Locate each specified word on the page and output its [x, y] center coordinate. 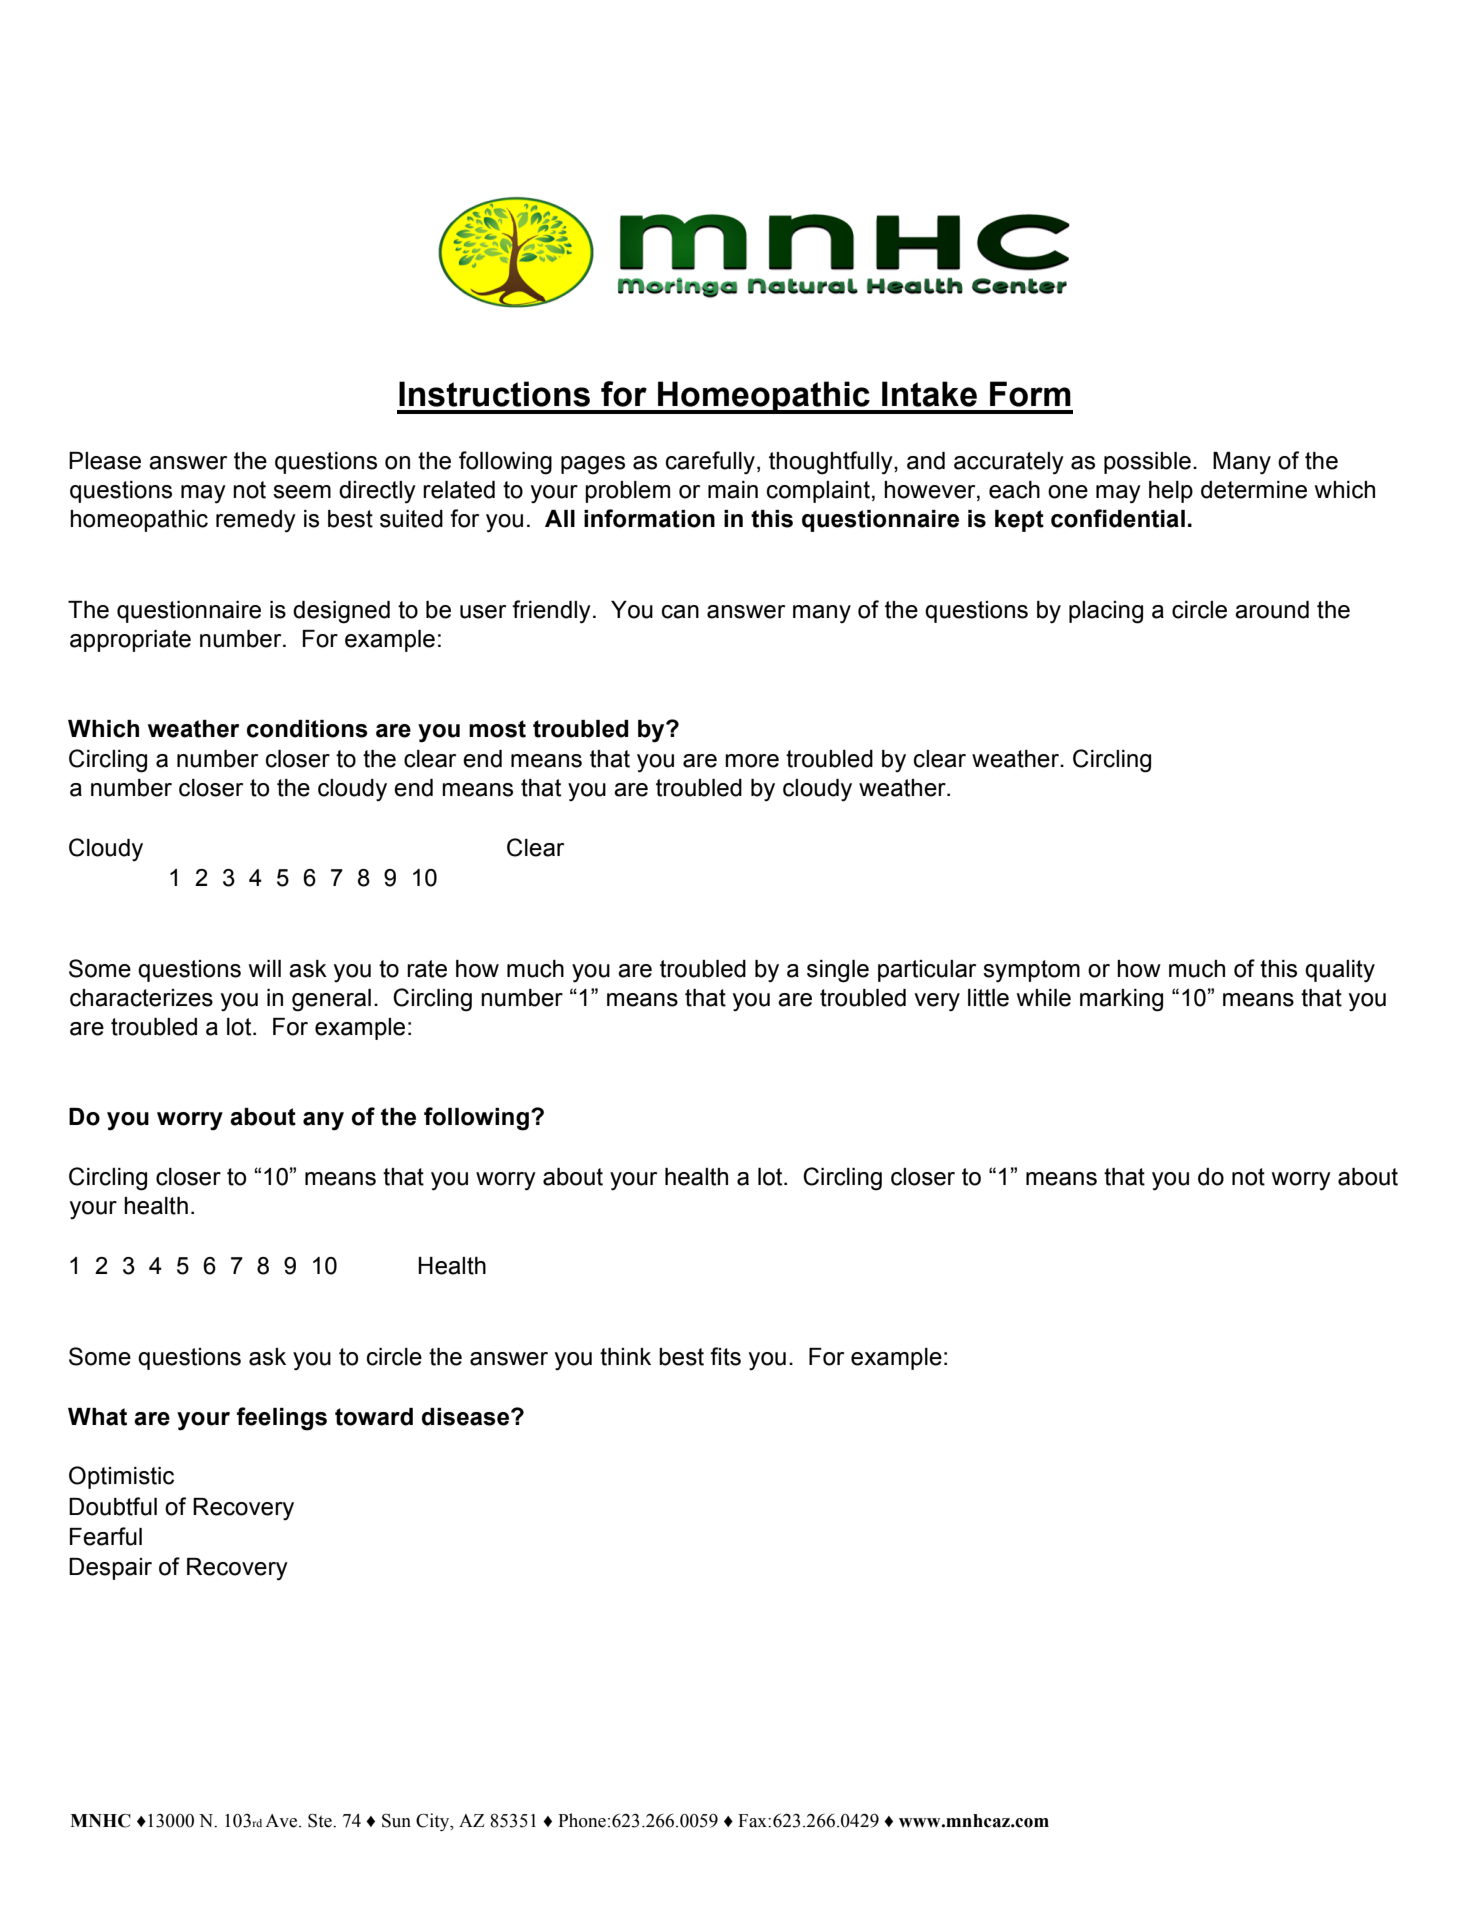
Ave [282, 1821]
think [625, 1357]
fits [725, 1356]
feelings [282, 1419]
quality [1340, 971]
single [838, 971]
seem [302, 492]
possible [1147, 463]
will [265, 968]
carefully [712, 463]
